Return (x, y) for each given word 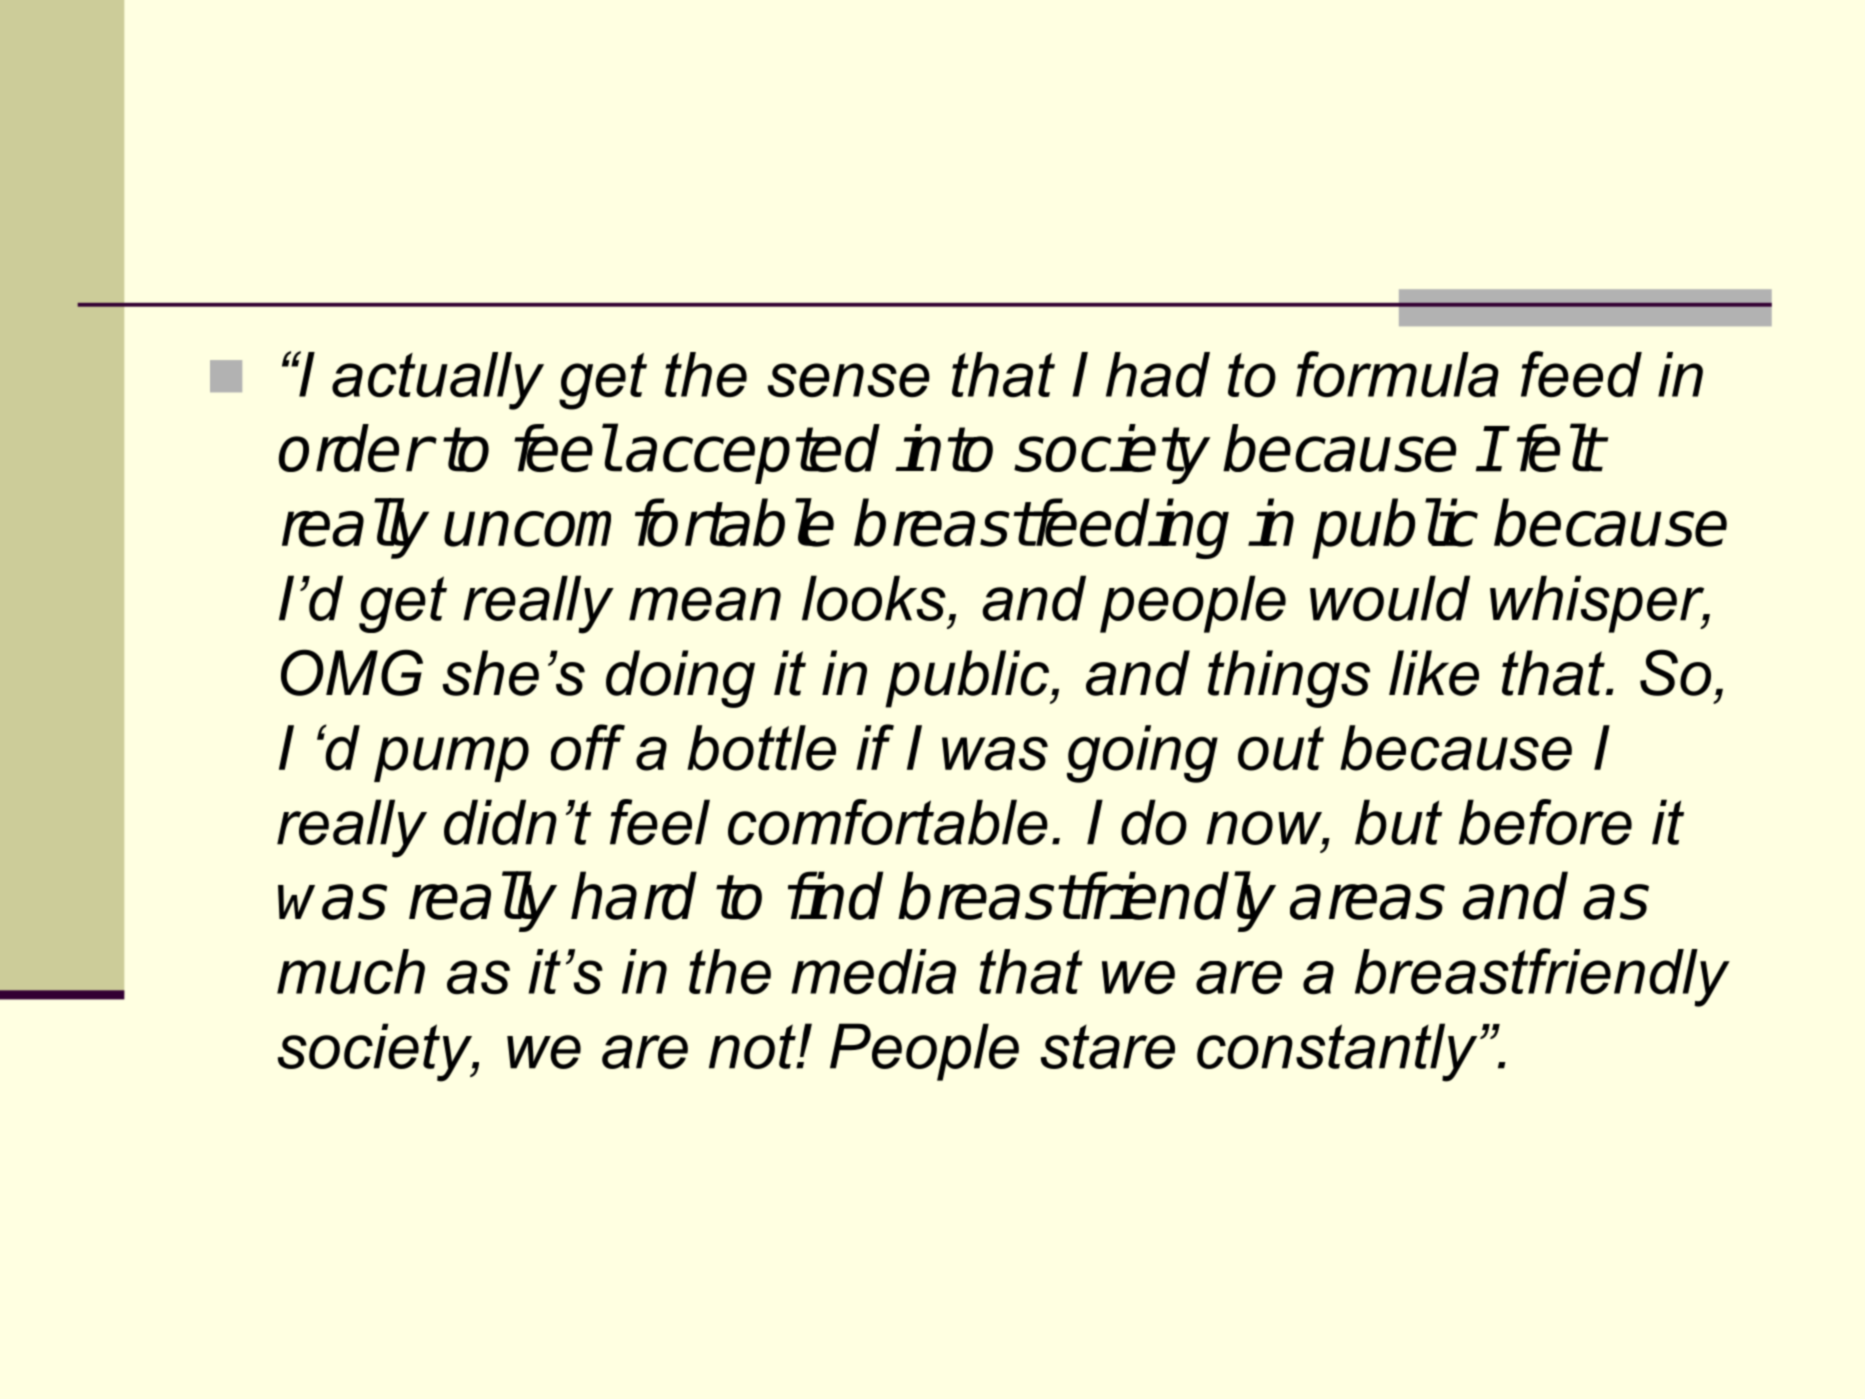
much (351, 972)
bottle (761, 748)
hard (634, 896)
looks (874, 598)
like (1434, 673)
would (1390, 598)
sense (849, 380)
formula (1397, 374)
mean (705, 604)
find (835, 895)
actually (438, 381)
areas (1367, 902)
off (588, 747)
